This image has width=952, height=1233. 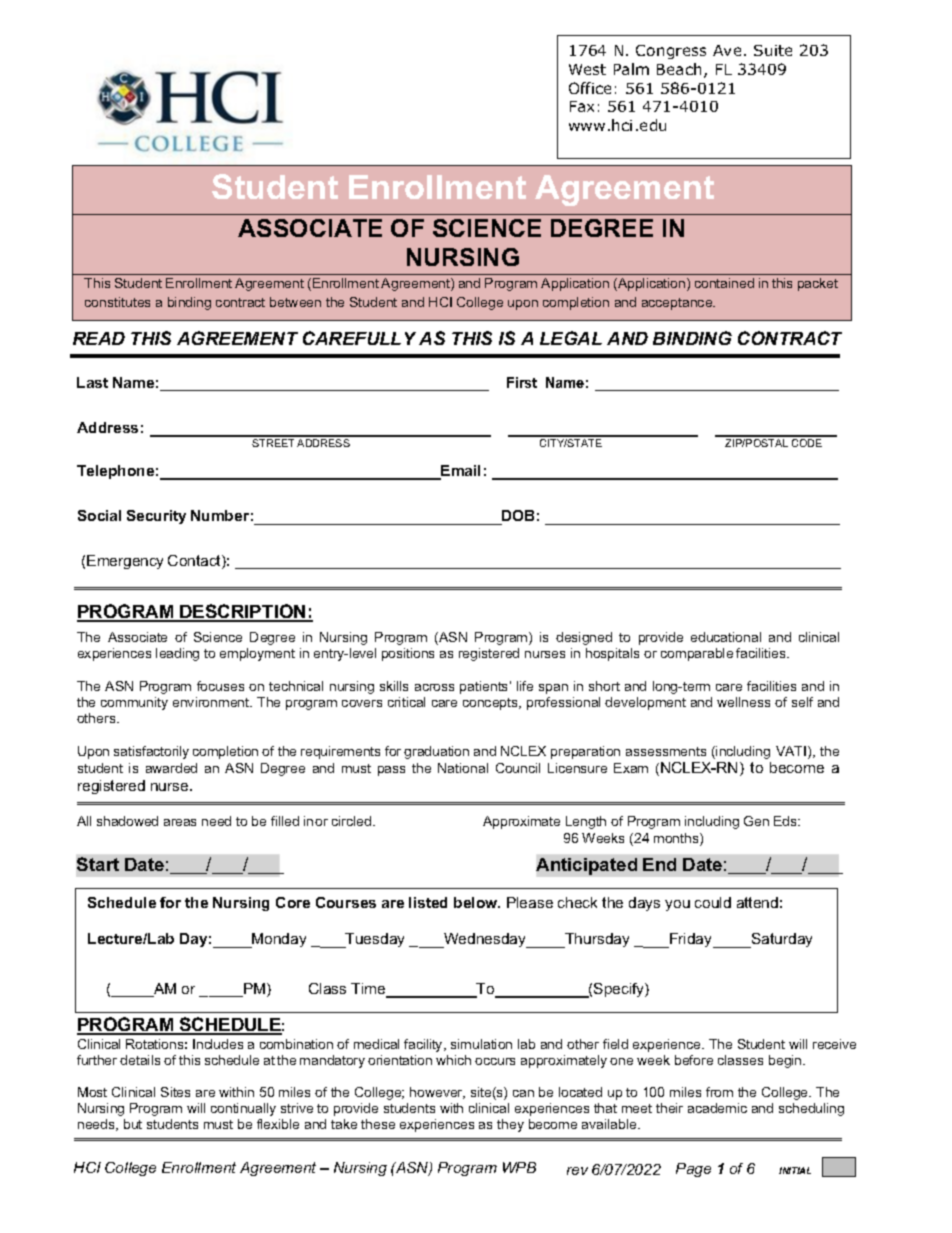 What do you see at coordinates (460, 472) in the image?
I see `Email` at bounding box center [460, 472].
